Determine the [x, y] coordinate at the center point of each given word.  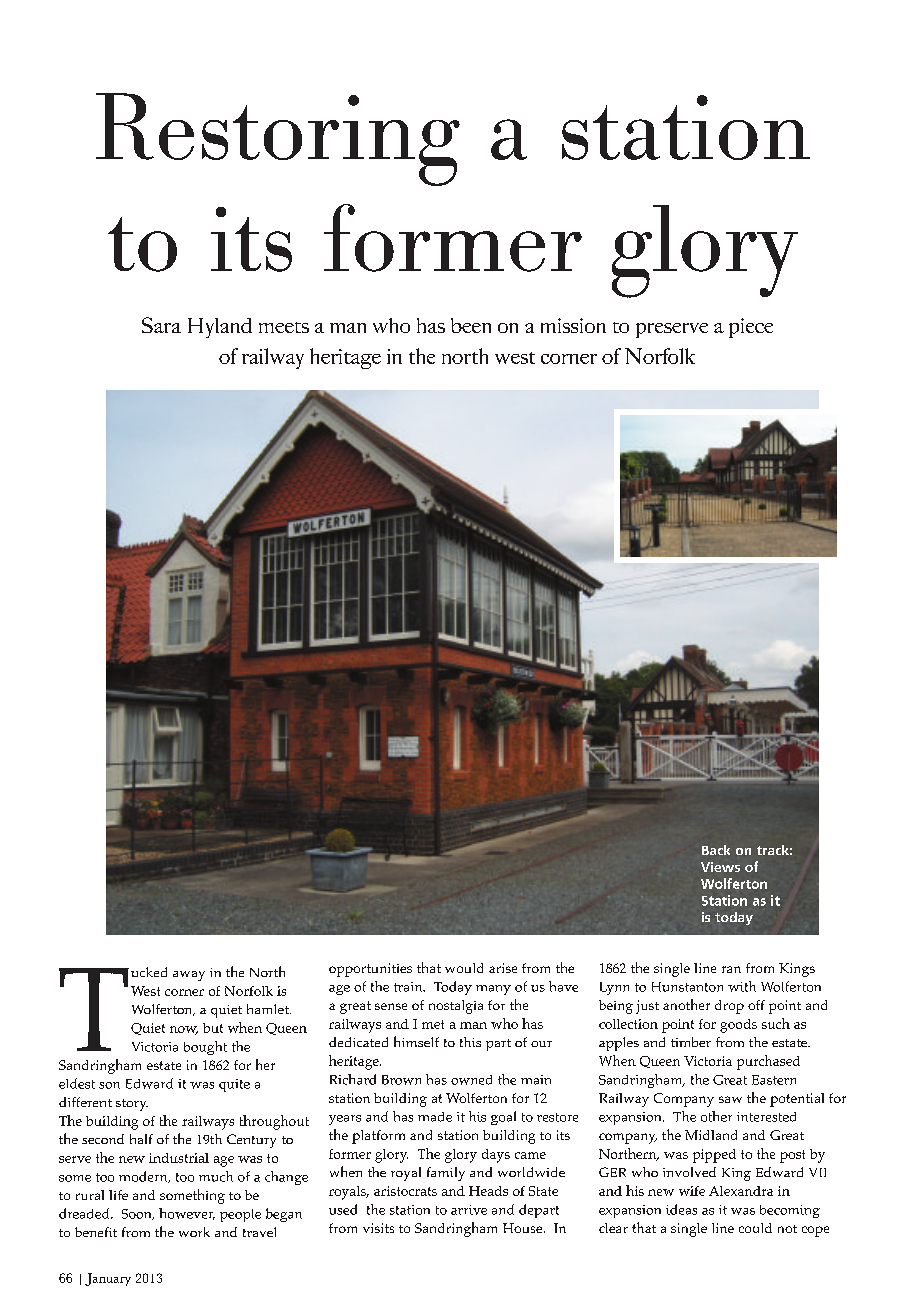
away [189, 976]
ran [731, 969]
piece [751, 328]
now [184, 1030]
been [471, 325]
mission [573, 325]
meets [284, 327]
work [194, 1232]
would [464, 968]
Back [716, 850]
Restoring [278, 139]
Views [720, 867]
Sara [161, 325]
